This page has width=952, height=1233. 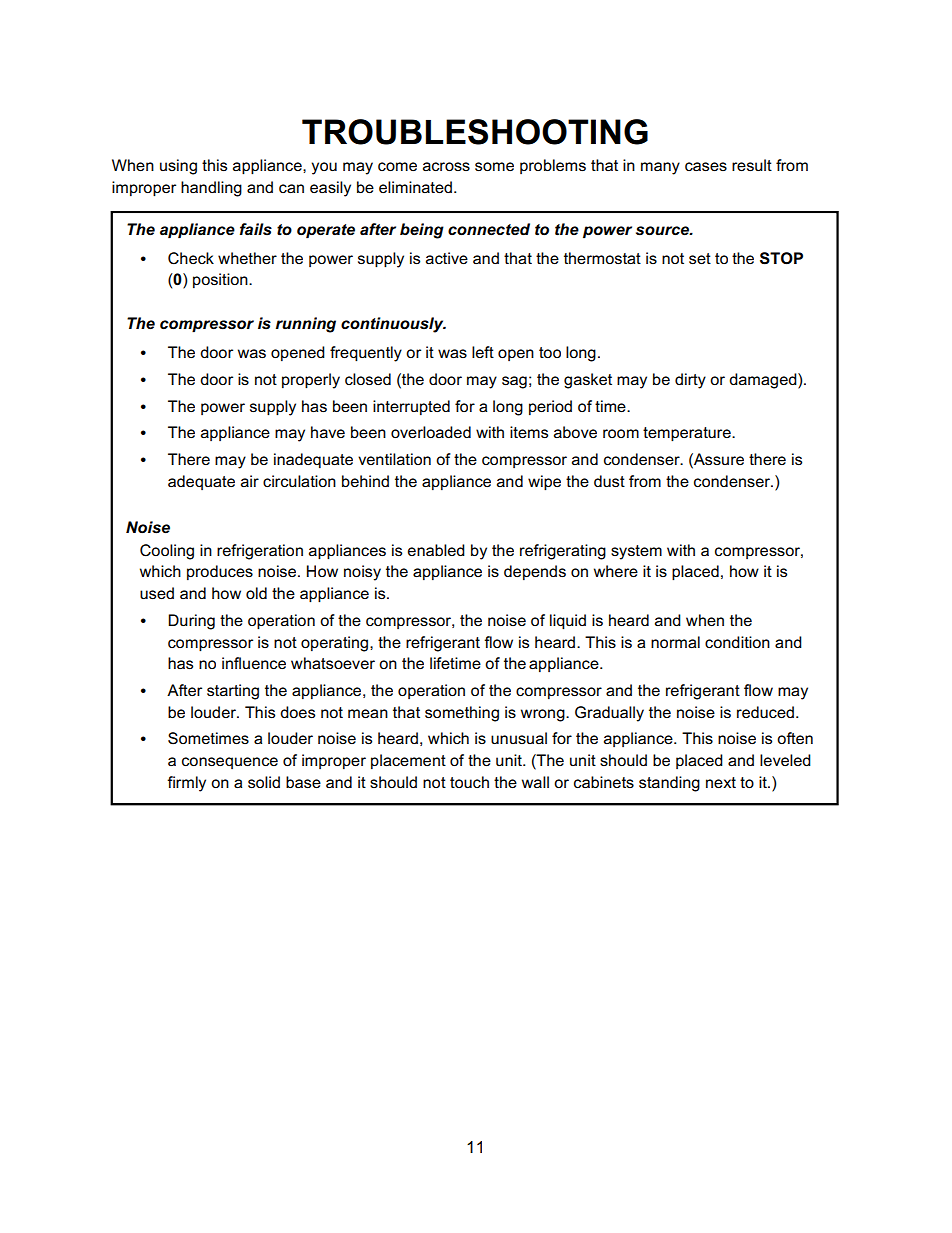 I want to click on using, so click(x=178, y=167).
